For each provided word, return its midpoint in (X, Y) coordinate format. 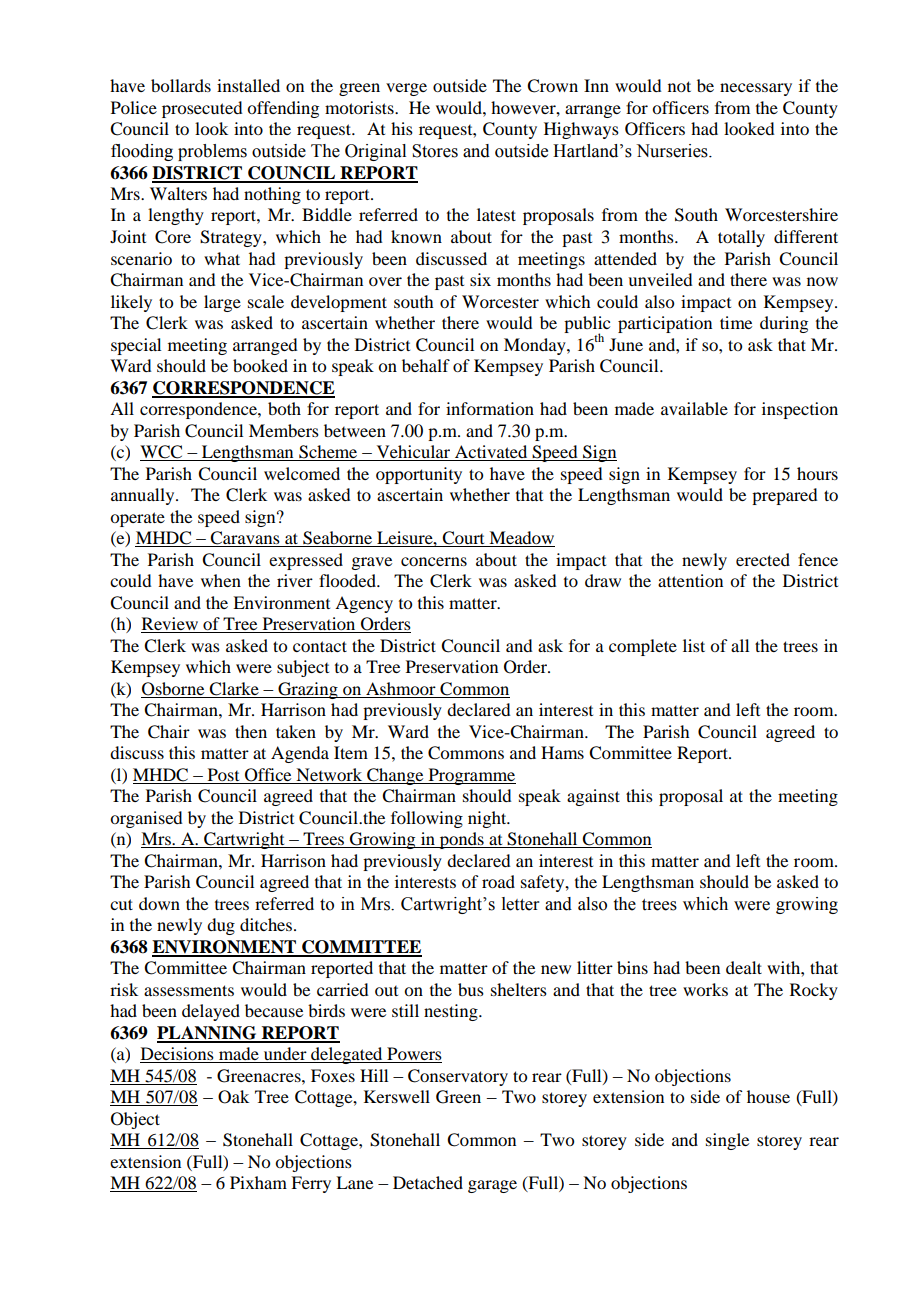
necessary (756, 89)
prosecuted (202, 109)
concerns (434, 561)
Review (171, 625)
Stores (435, 151)
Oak (233, 1097)
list (694, 645)
